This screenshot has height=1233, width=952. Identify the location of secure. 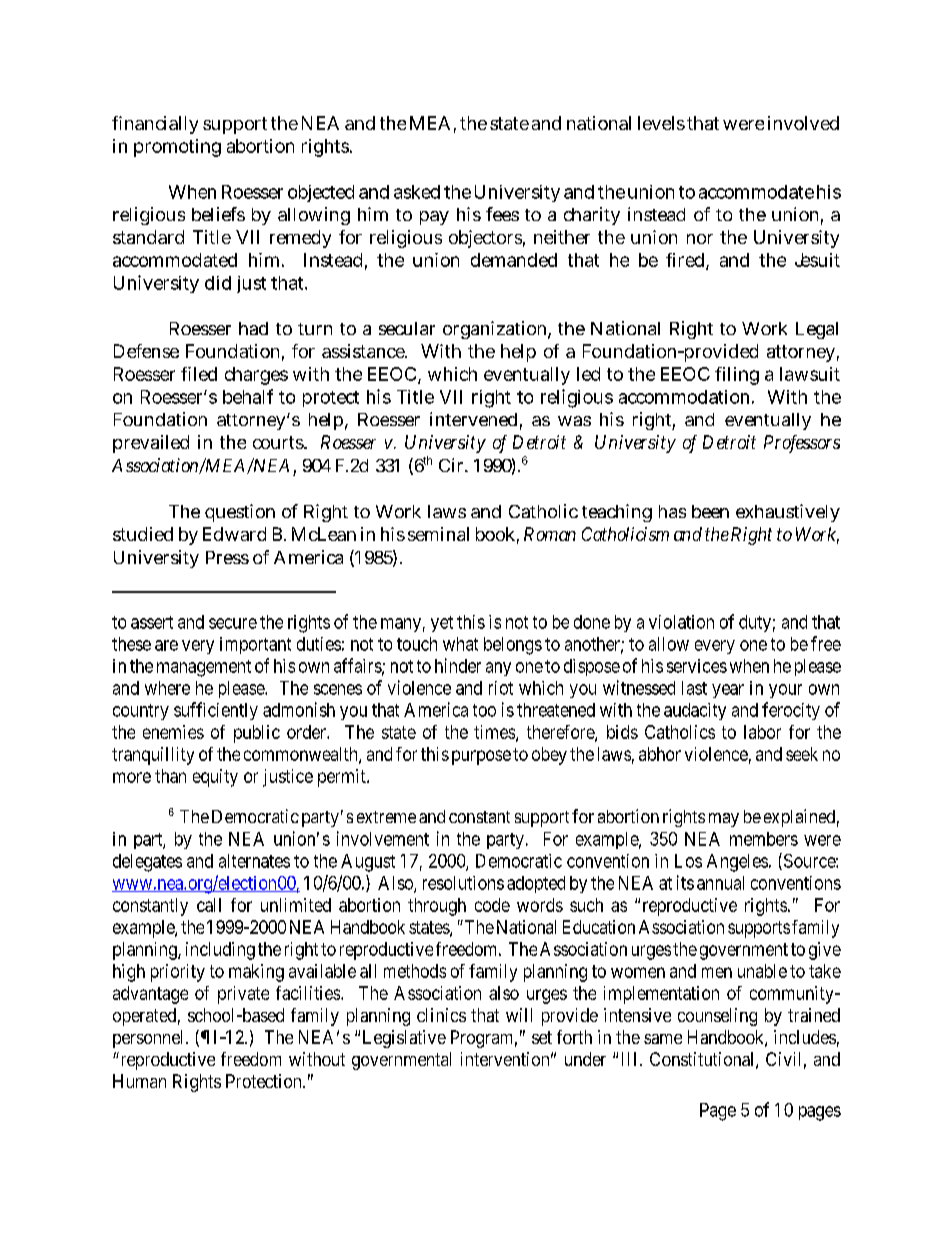
(233, 623).
